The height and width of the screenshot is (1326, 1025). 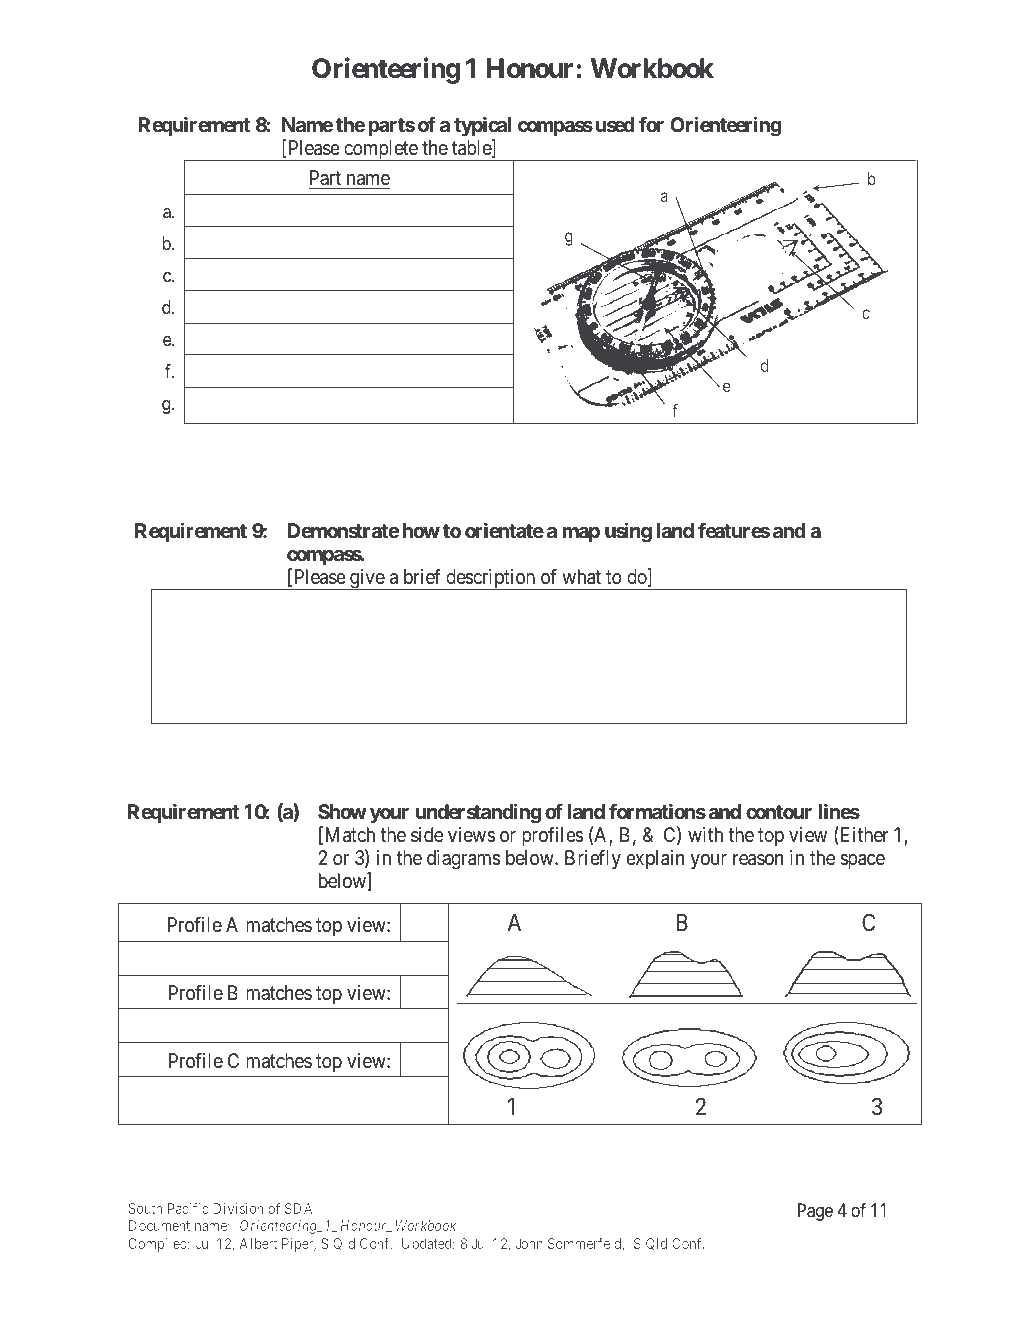 I want to click on what, so click(x=581, y=577).
